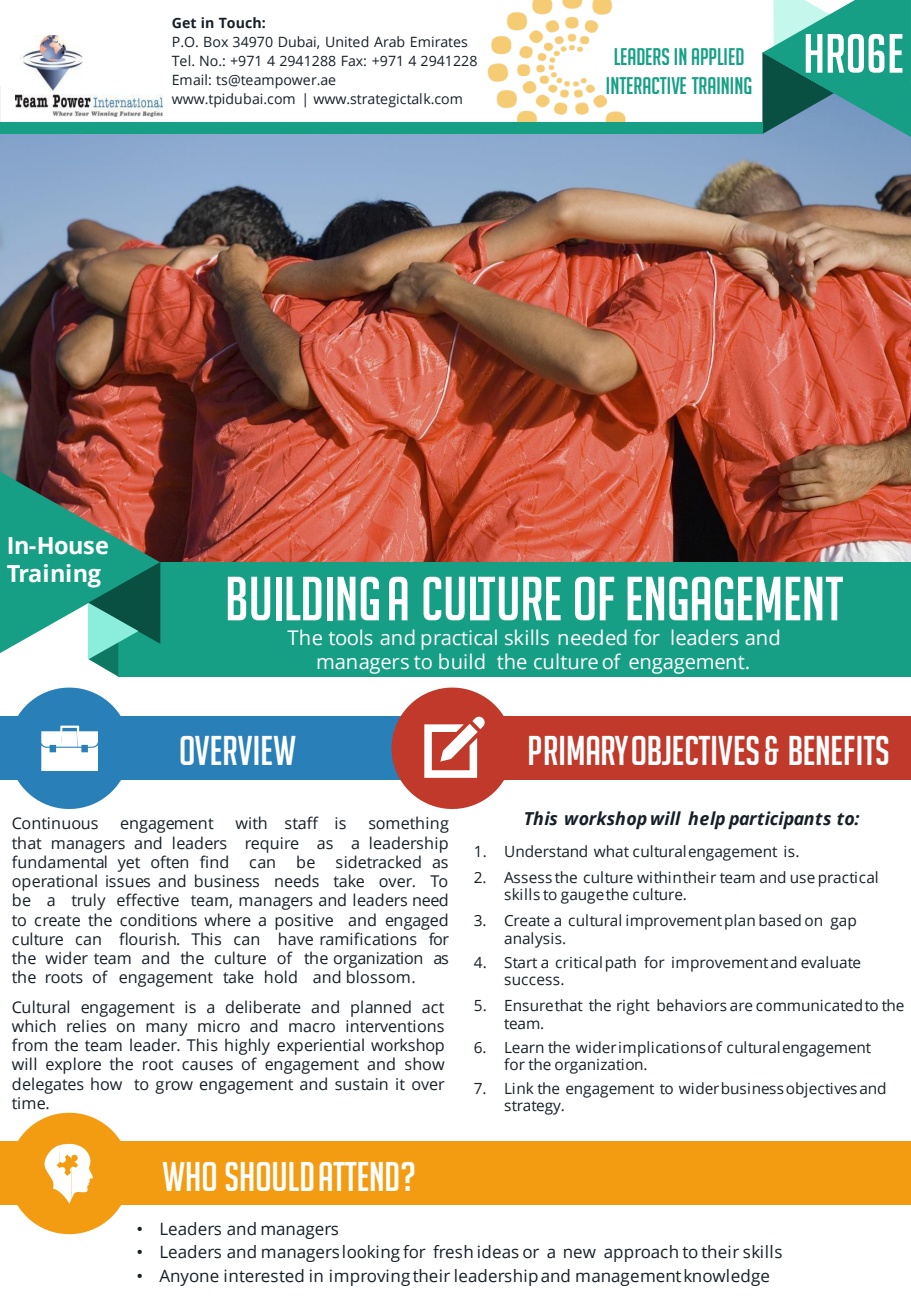  Describe the element at coordinates (838, 750) in the page. I see `Benefits` at that location.
